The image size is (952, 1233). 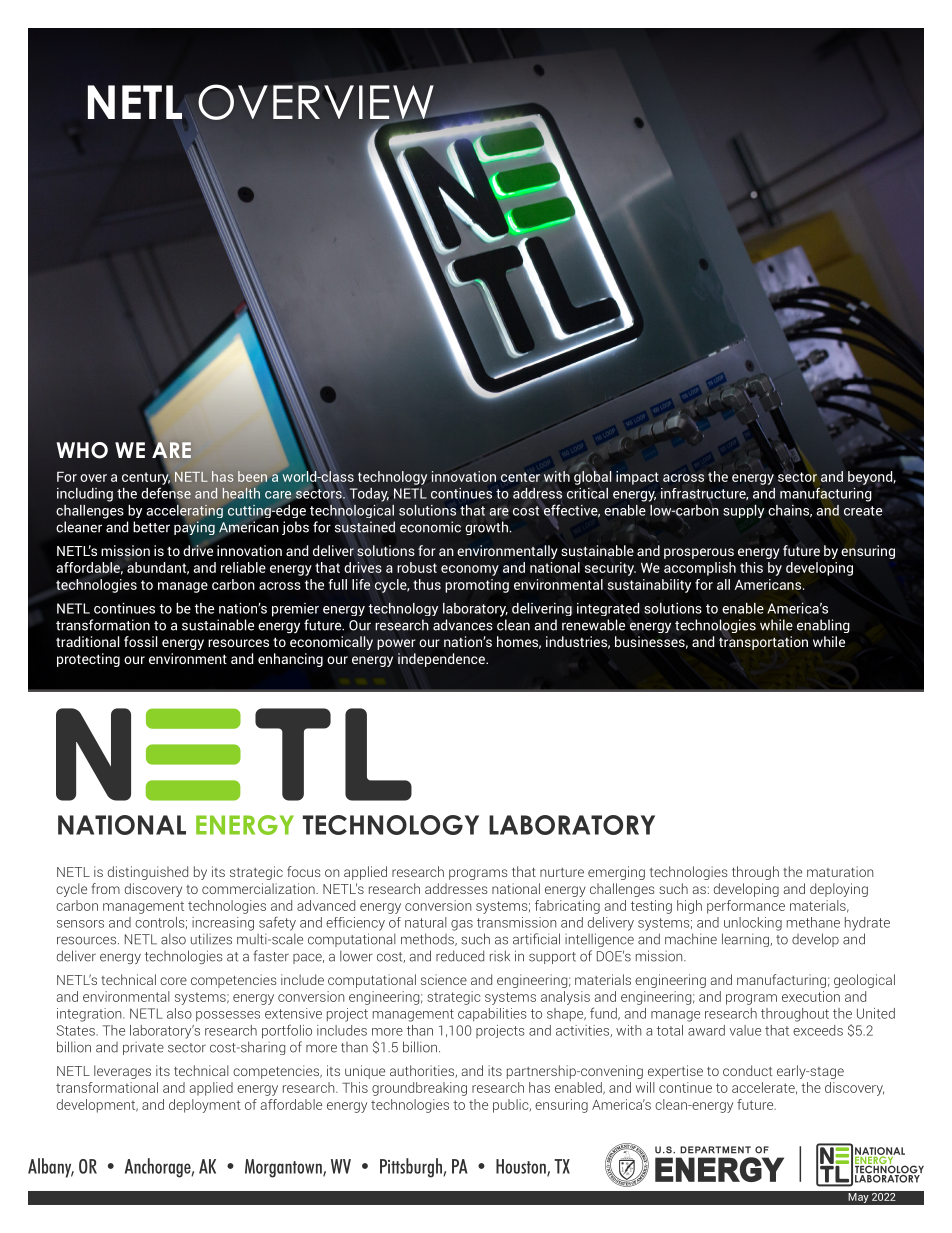 What do you see at coordinates (520, 477) in the document?
I see `center` at bounding box center [520, 477].
